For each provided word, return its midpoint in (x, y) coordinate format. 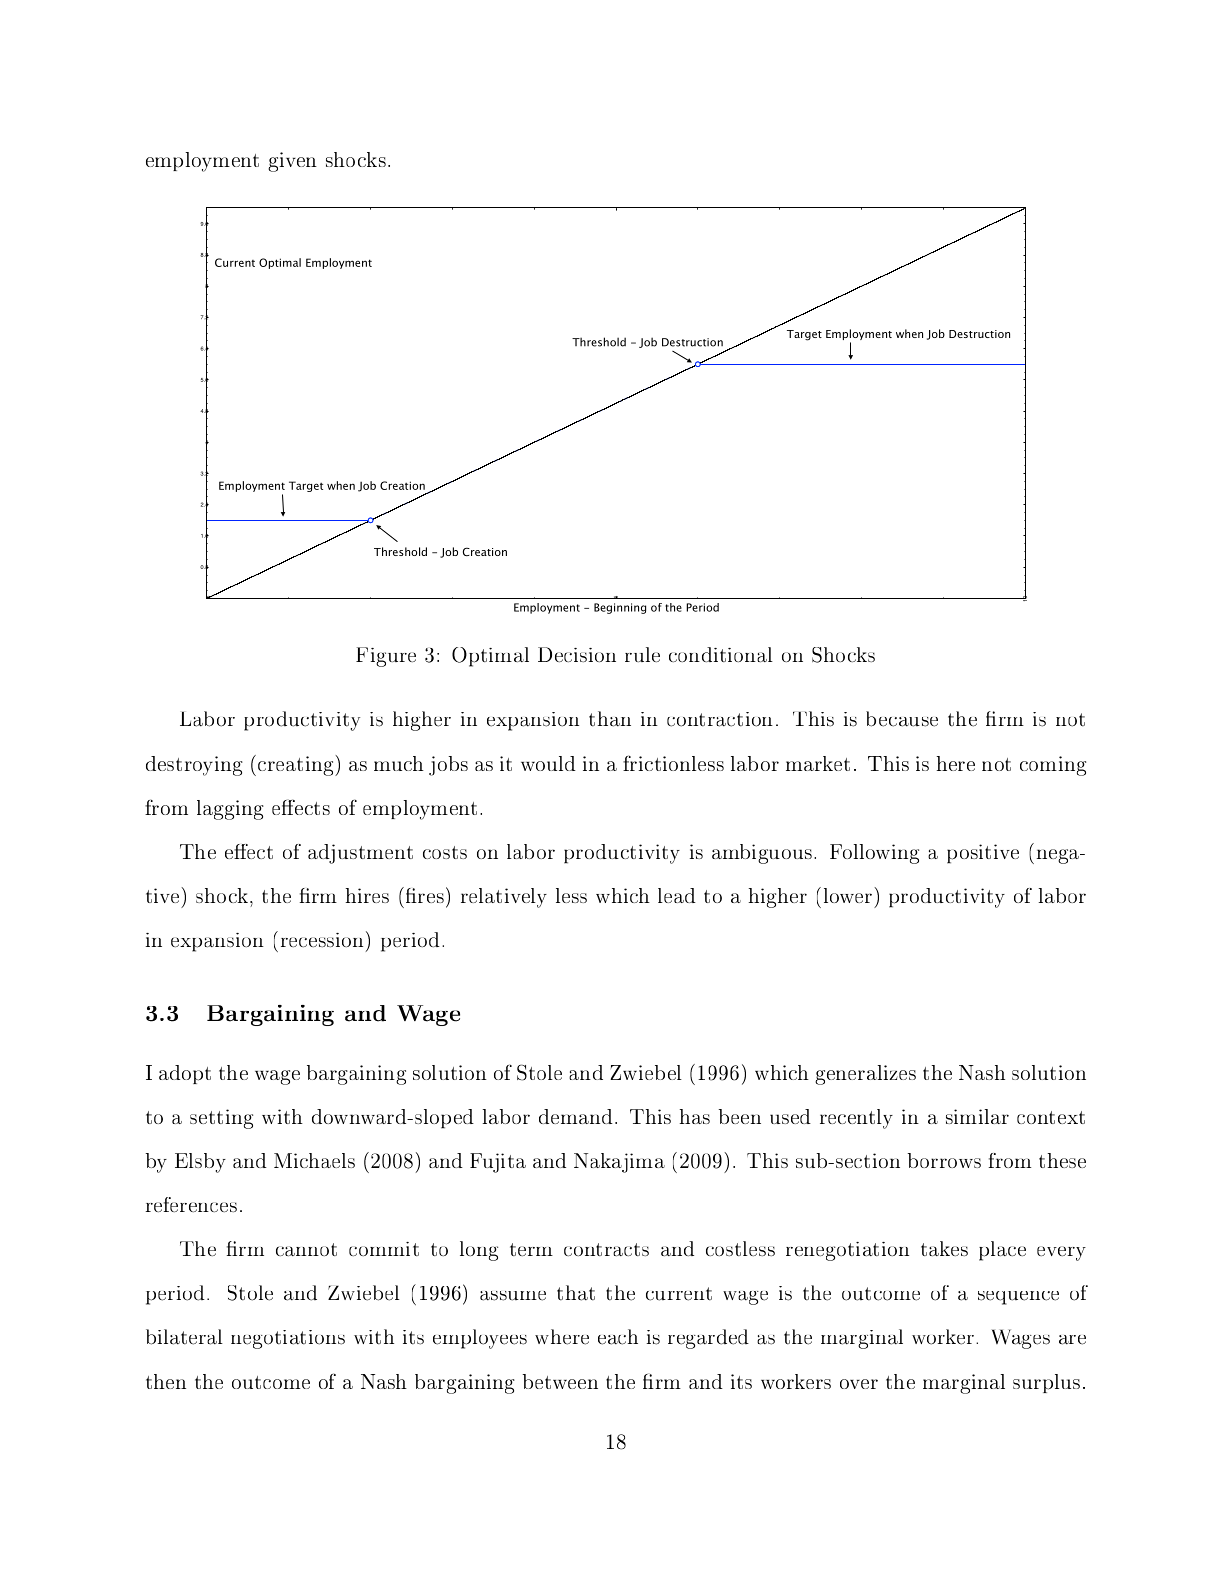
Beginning (620, 608)
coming (1053, 766)
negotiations (288, 1339)
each (618, 1337)
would (548, 763)
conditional (721, 654)
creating (297, 765)
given (292, 162)
